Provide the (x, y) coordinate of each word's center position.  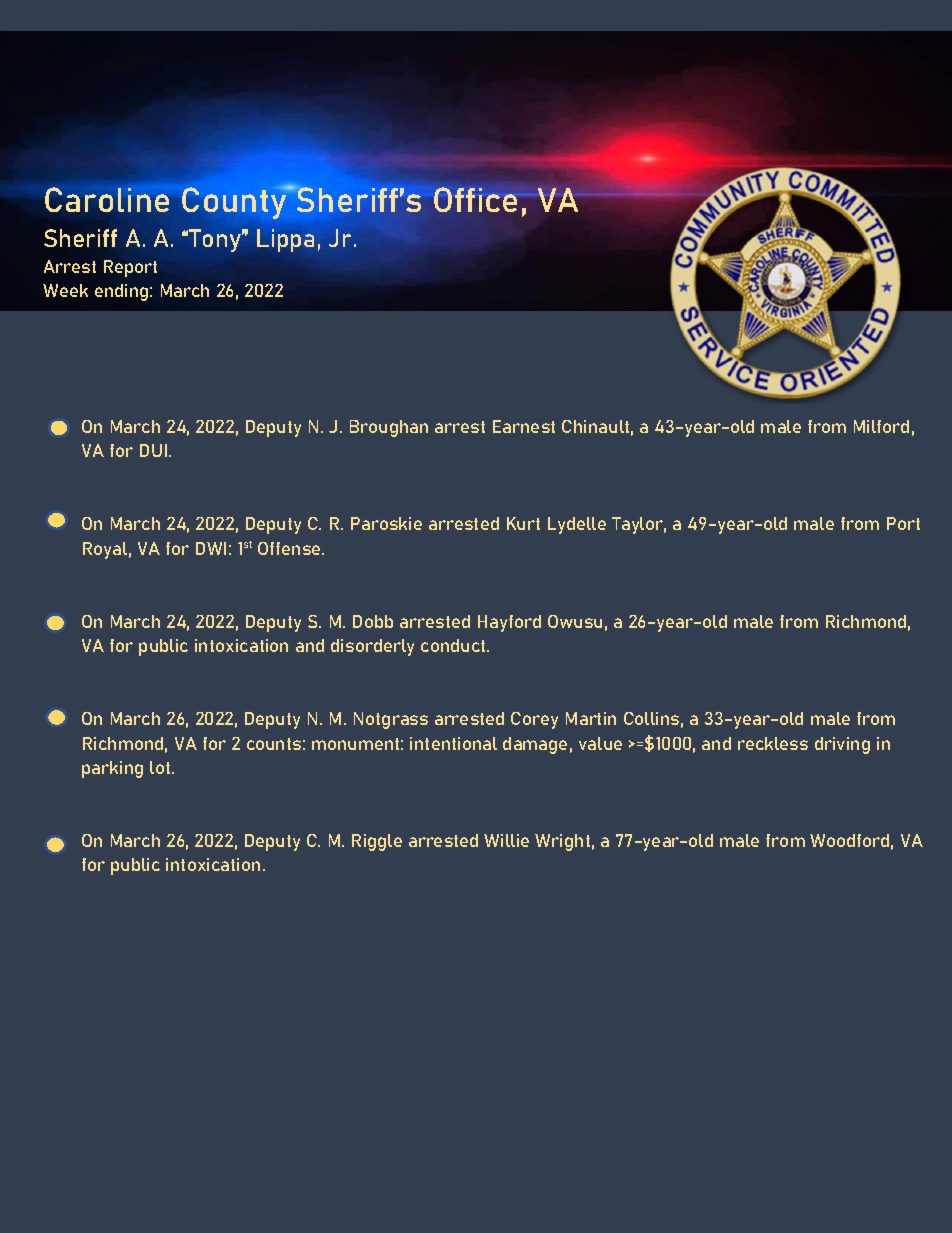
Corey (534, 720)
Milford (881, 426)
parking (112, 769)
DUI (153, 450)
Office (476, 199)
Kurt (523, 523)
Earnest (524, 426)
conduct (454, 645)
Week (65, 290)
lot (161, 767)
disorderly (372, 647)
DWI (211, 548)
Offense (290, 548)
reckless (773, 743)
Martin (591, 718)
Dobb (373, 621)
